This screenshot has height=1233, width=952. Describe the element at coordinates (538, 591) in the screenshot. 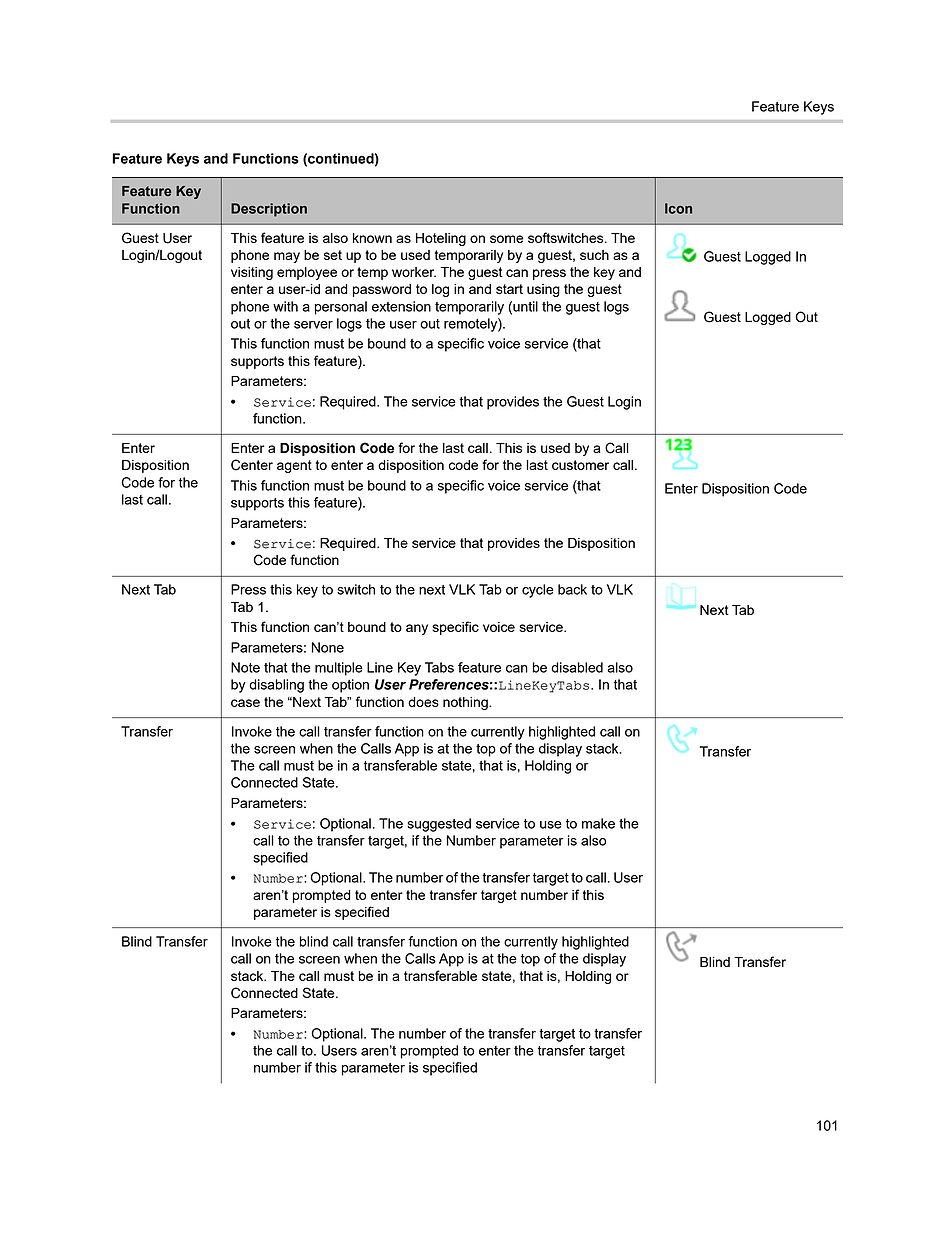

I see `cycle` at that location.
